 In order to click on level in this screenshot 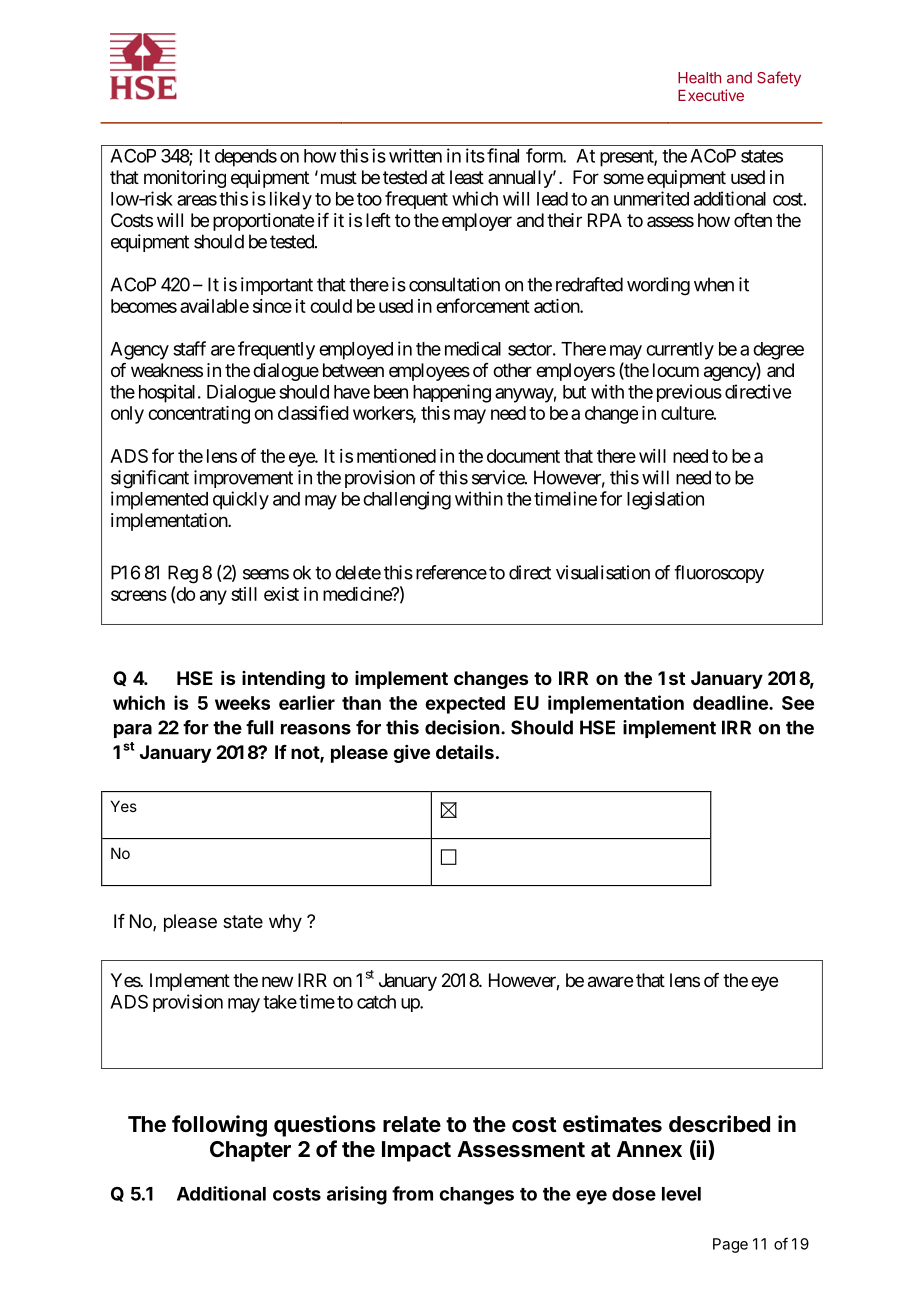, I will do `click(681, 1194)`.
